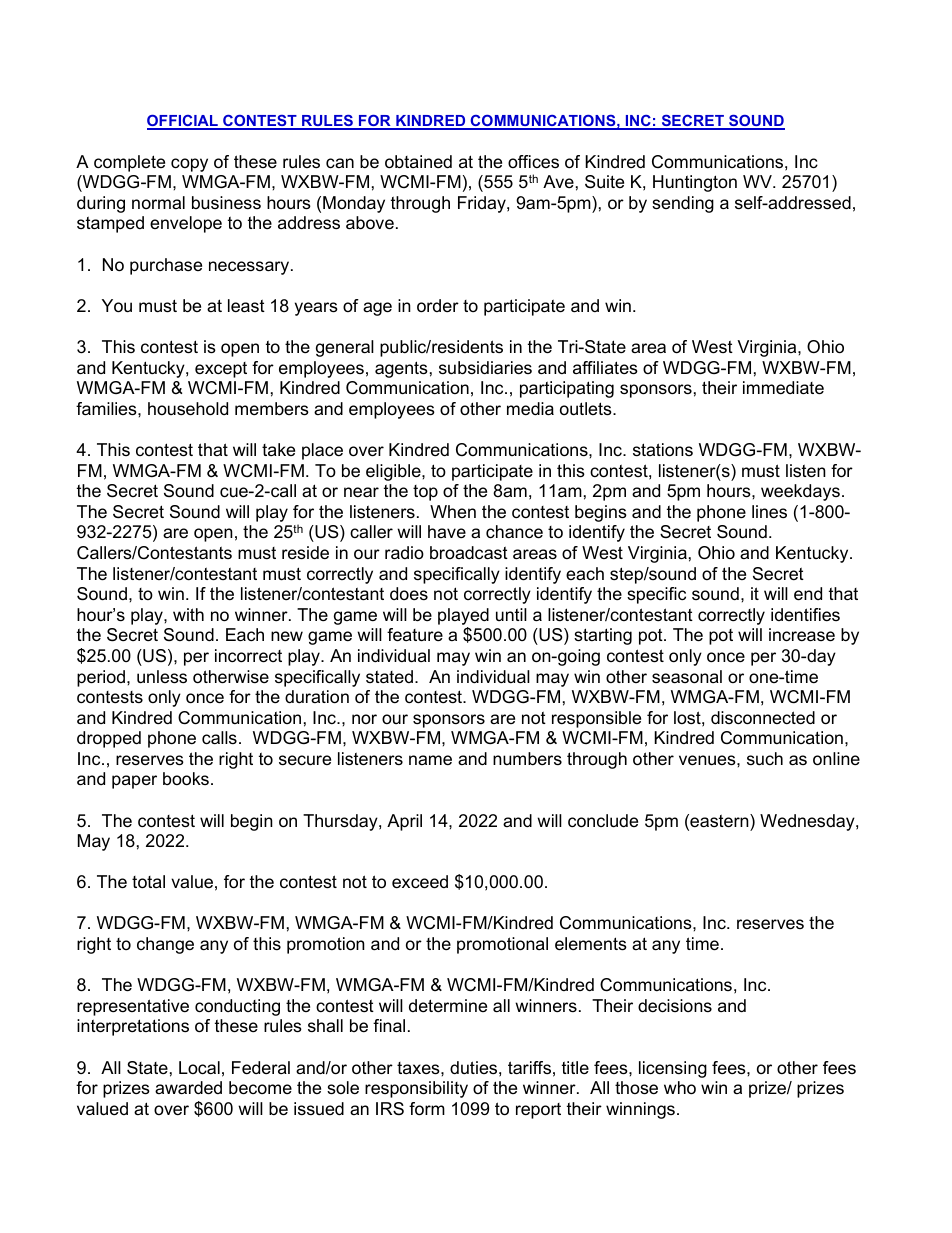  I want to click on copy, so click(189, 165).
